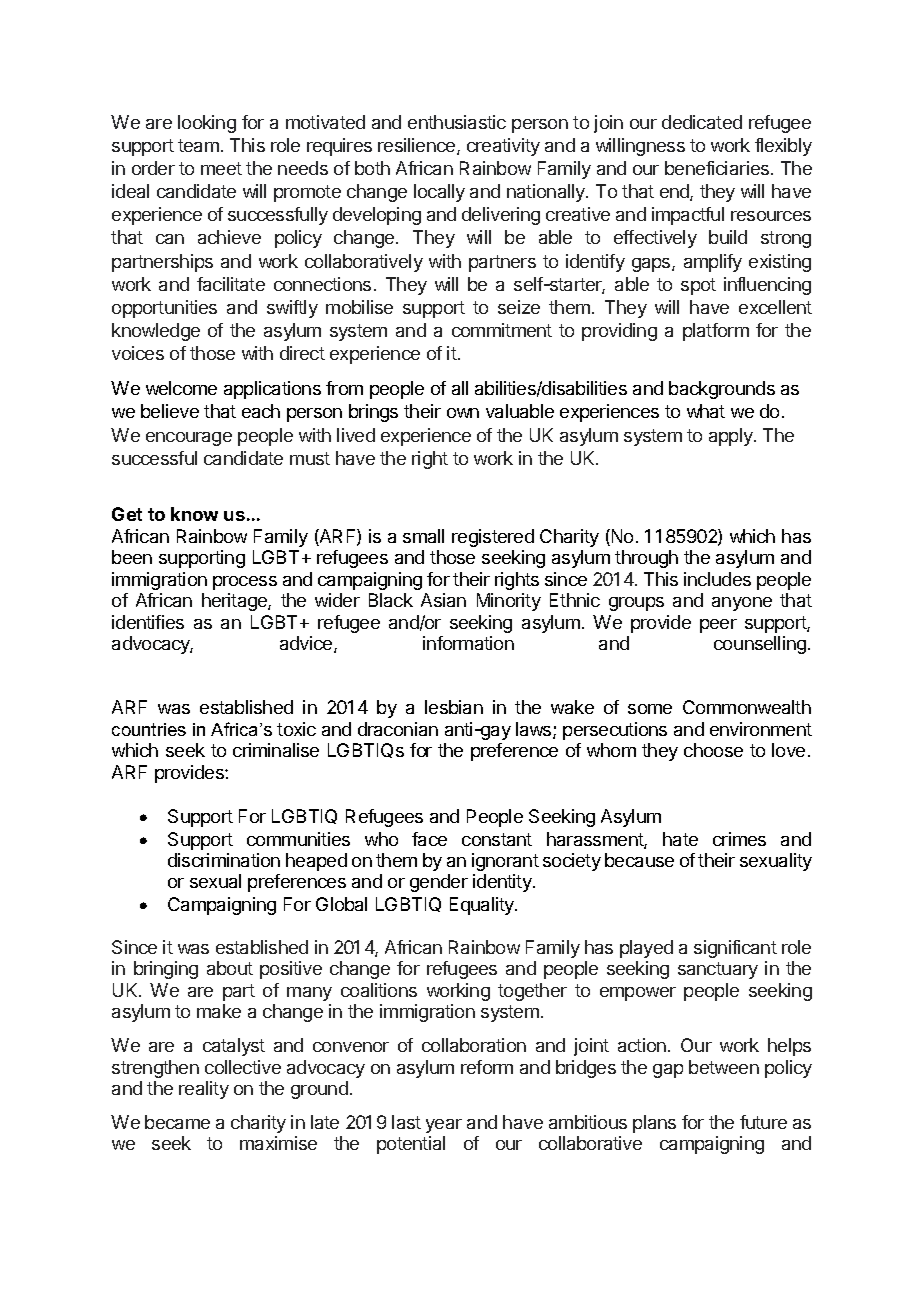 The image size is (924, 1307). What do you see at coordinates (716, 332) in the image?
I see `platform` at bounding box center [716, 332].
